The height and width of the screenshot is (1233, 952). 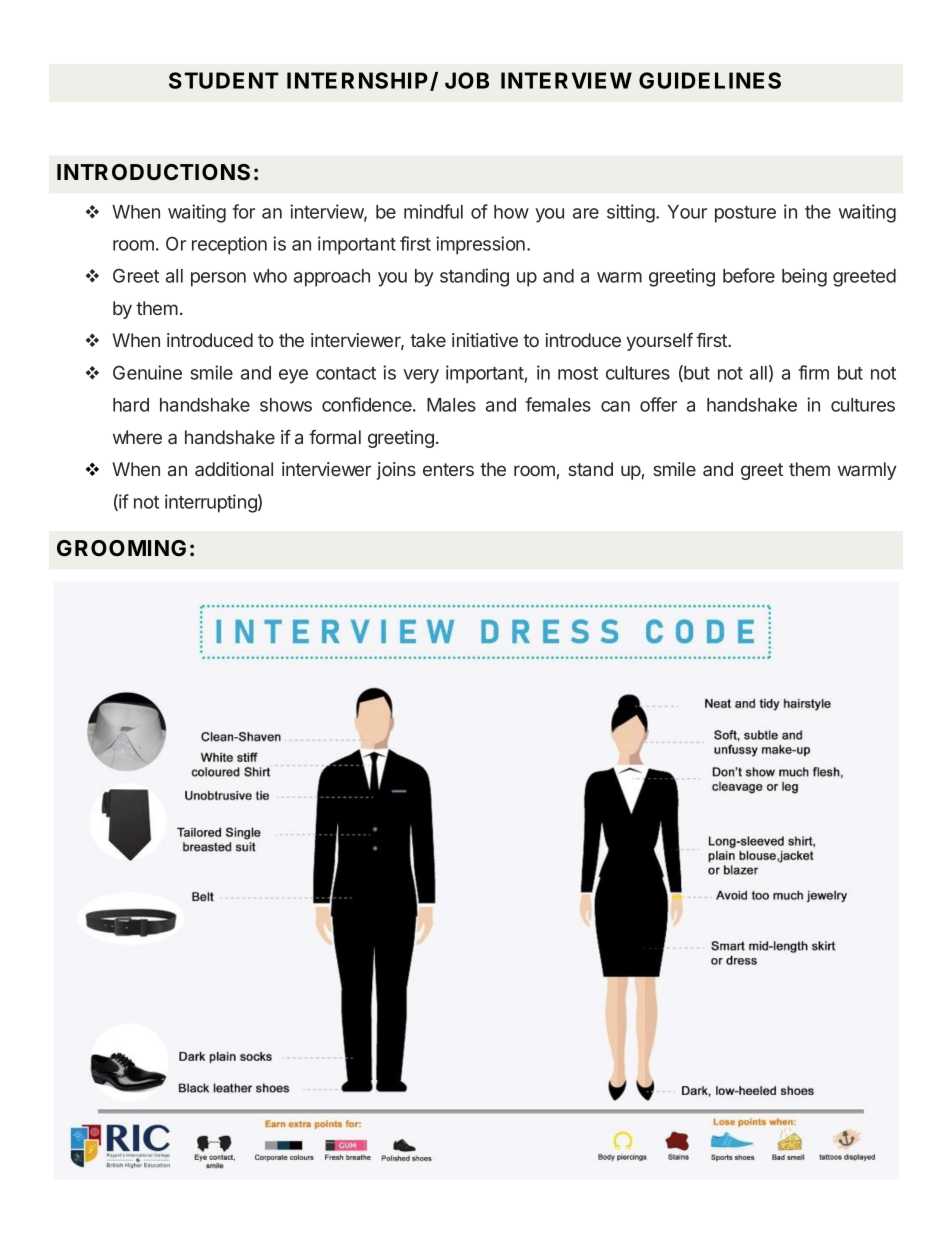 What do you see at coordinates (710, 80) in the screenshot?
I see `GUIDELINES` at bounding box center [710, 80].
